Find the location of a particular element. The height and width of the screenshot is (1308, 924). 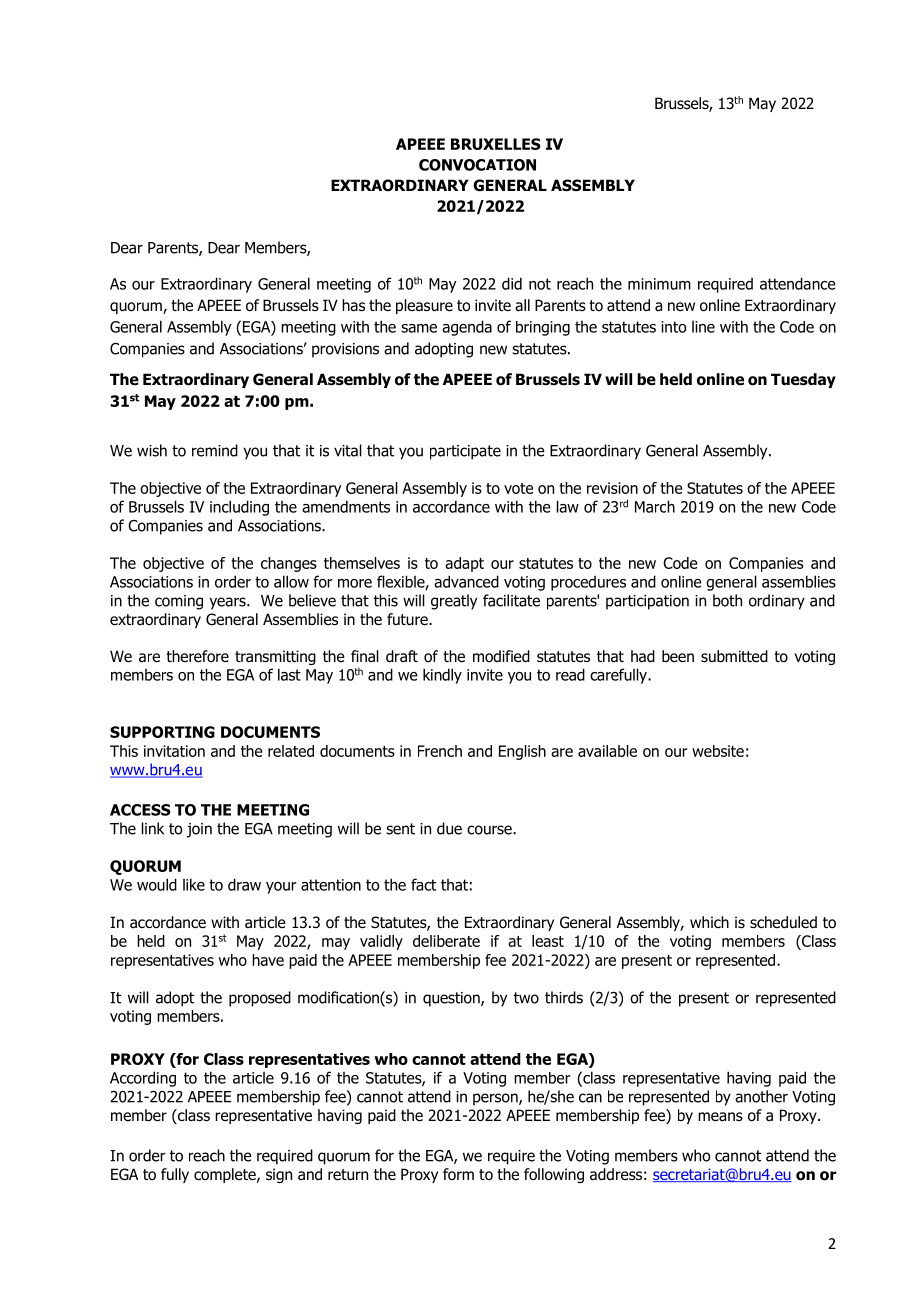

minimum is located at coordinates (659, 284).
